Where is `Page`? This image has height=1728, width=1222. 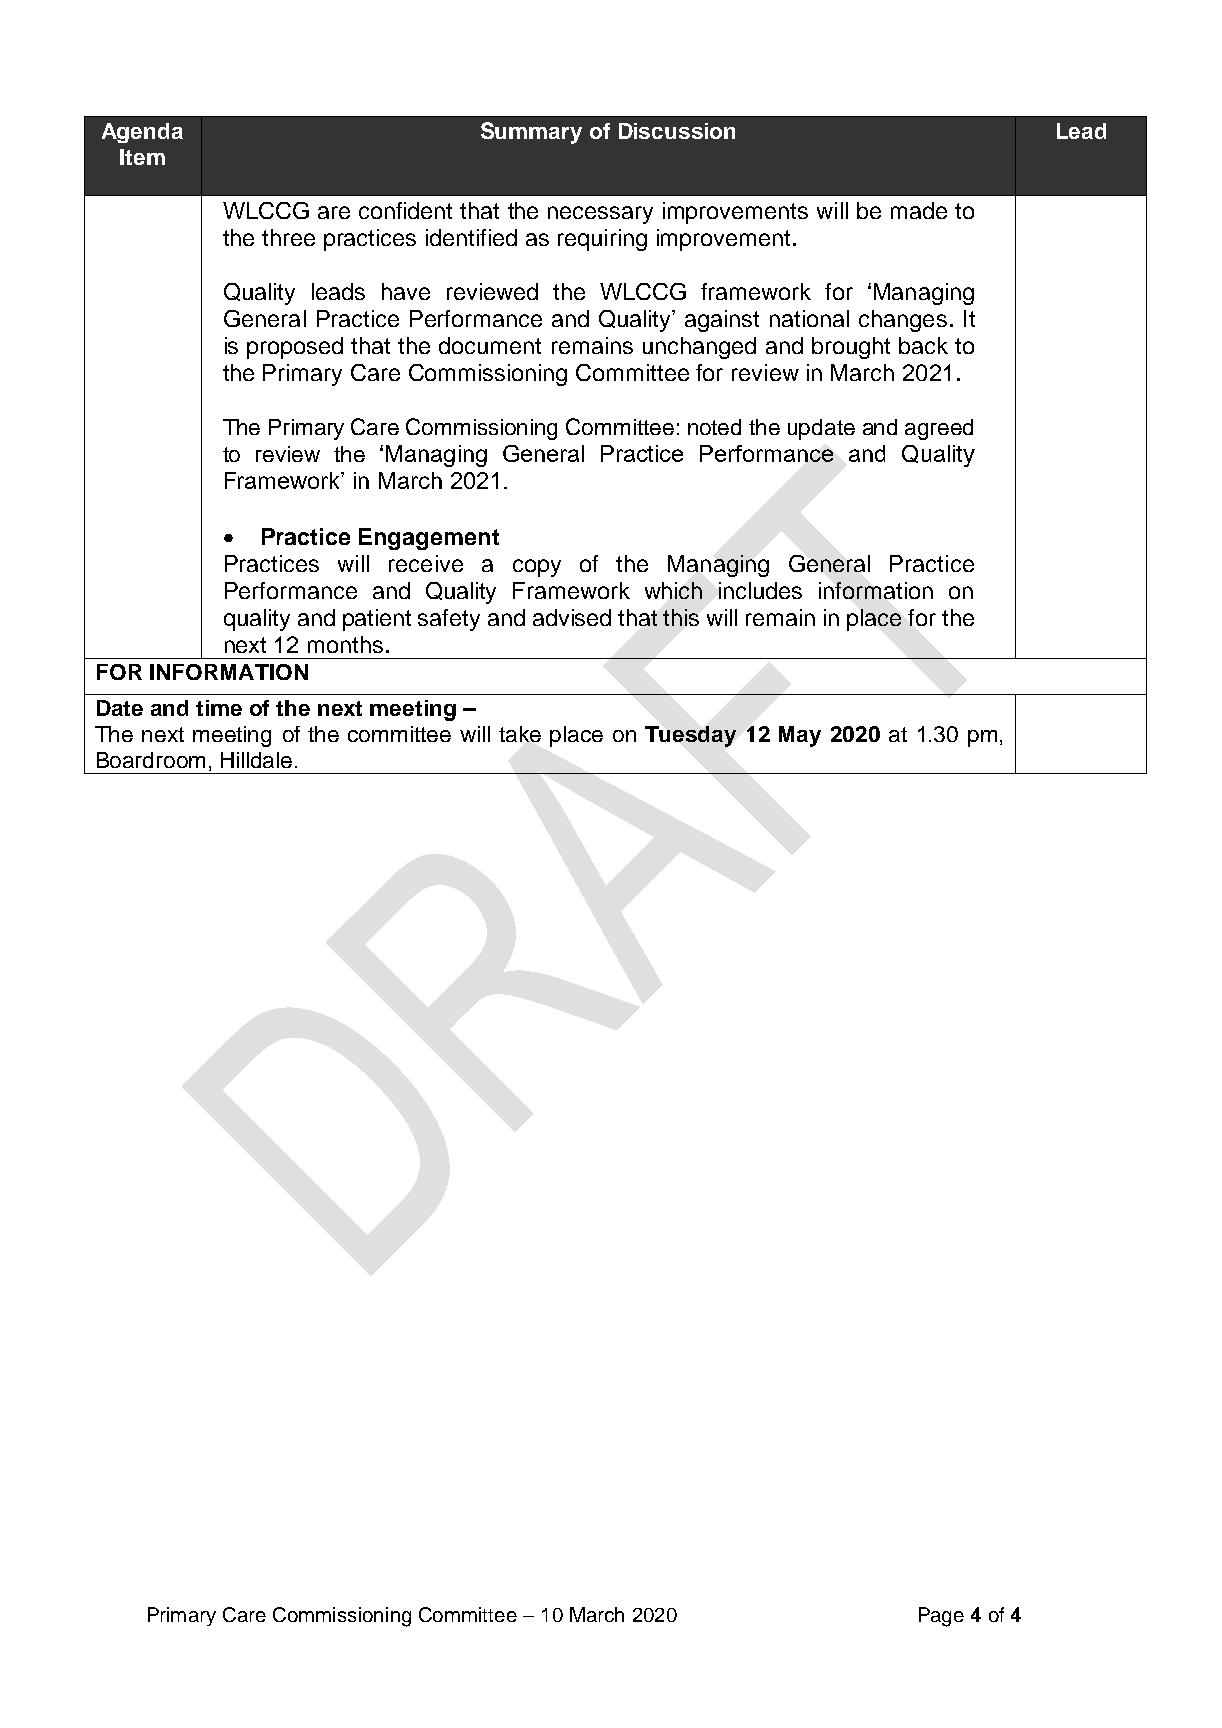
Page is located at coordinates (941, 1617).
